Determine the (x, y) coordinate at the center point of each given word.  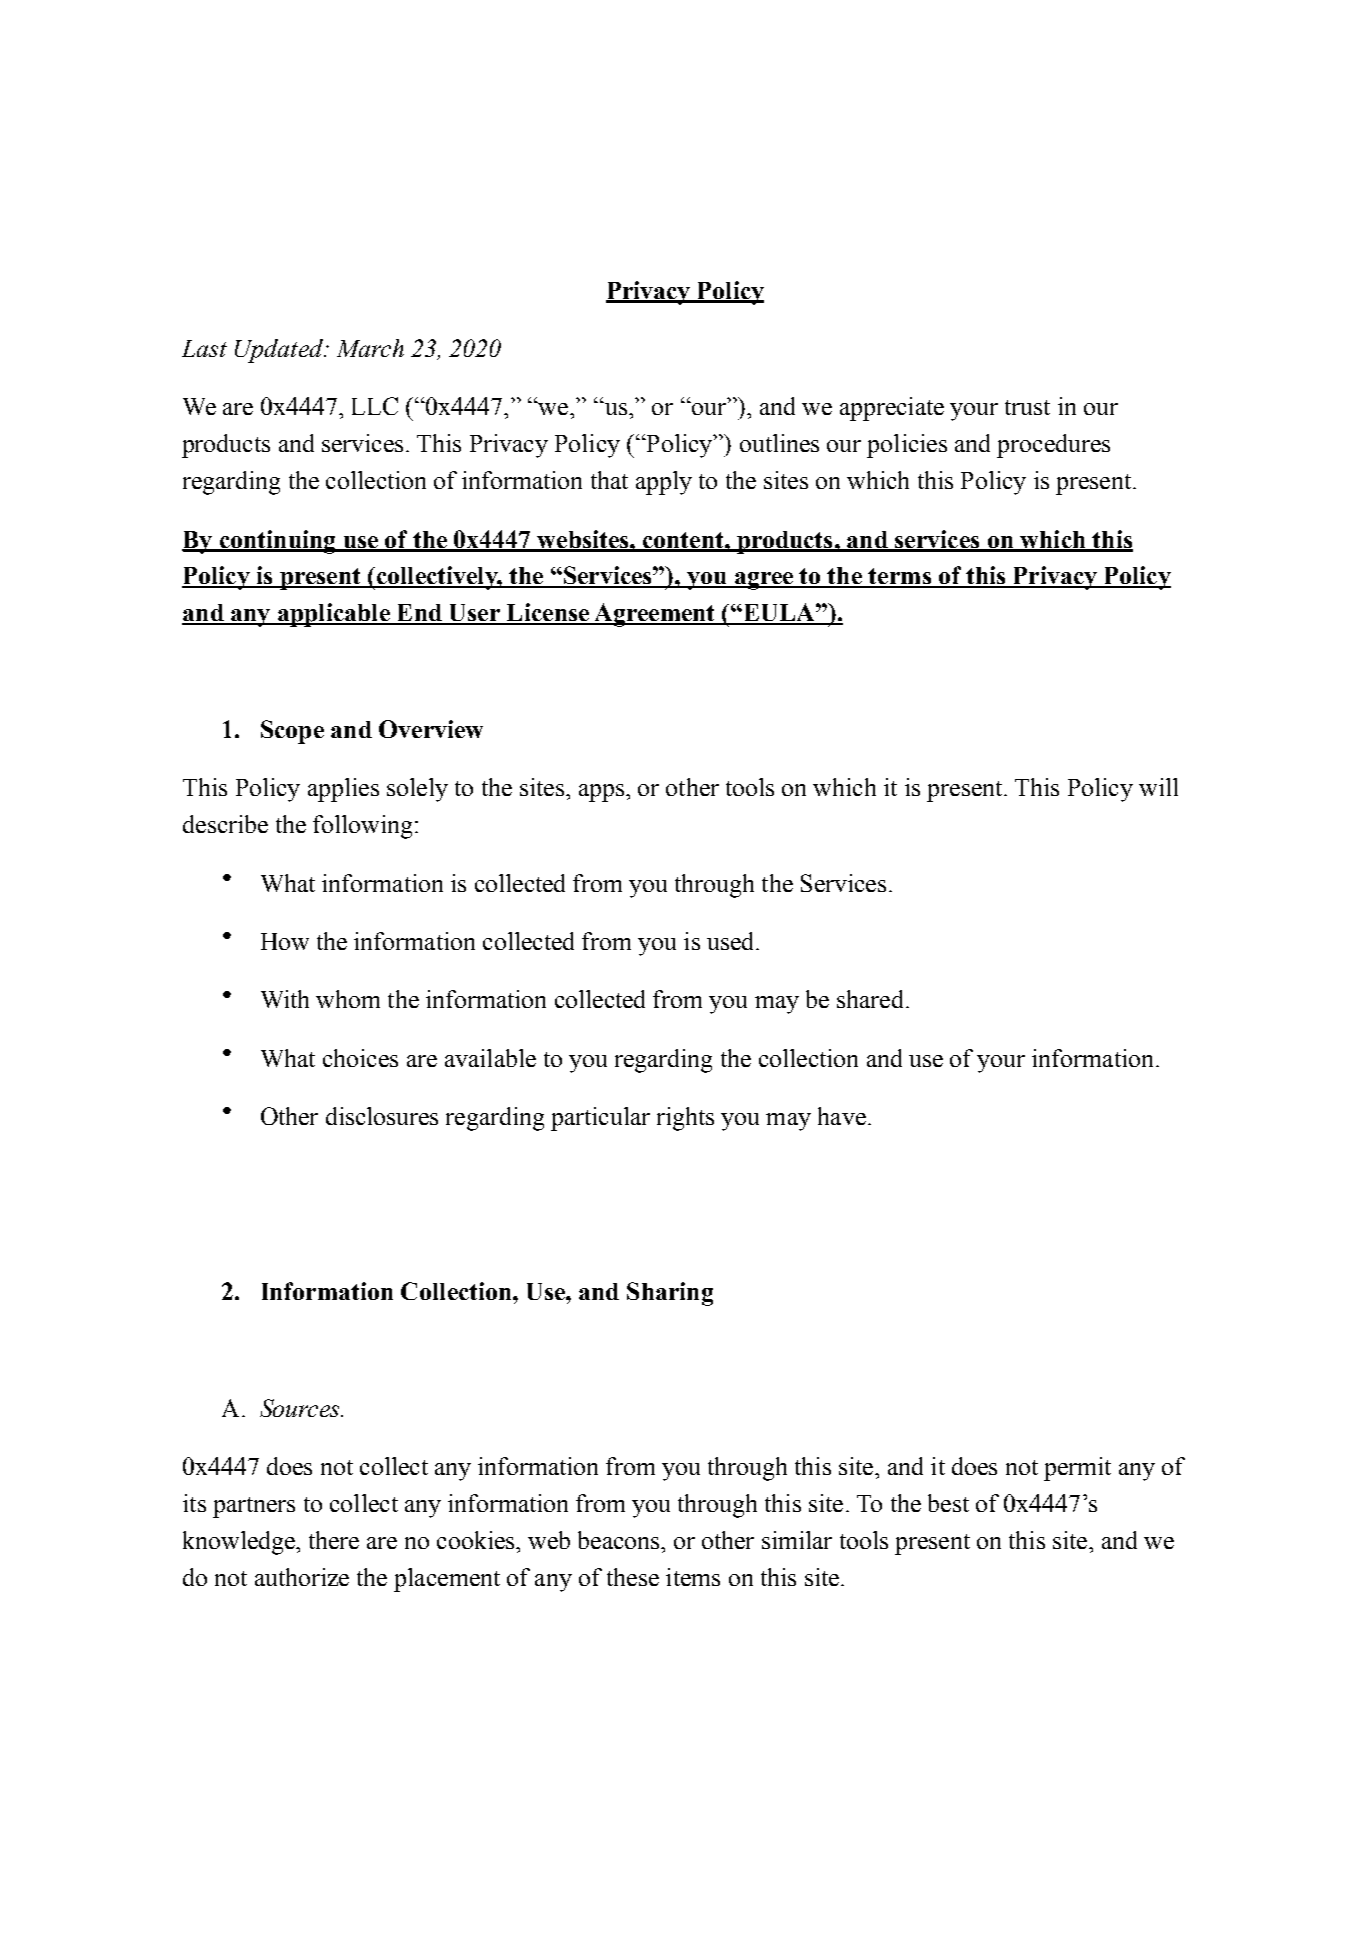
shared (870, 999)
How (285, 941)
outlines (779, 443)
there (334, 1540)
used (732, 941)
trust (1027, 407)
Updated (280, 351)
